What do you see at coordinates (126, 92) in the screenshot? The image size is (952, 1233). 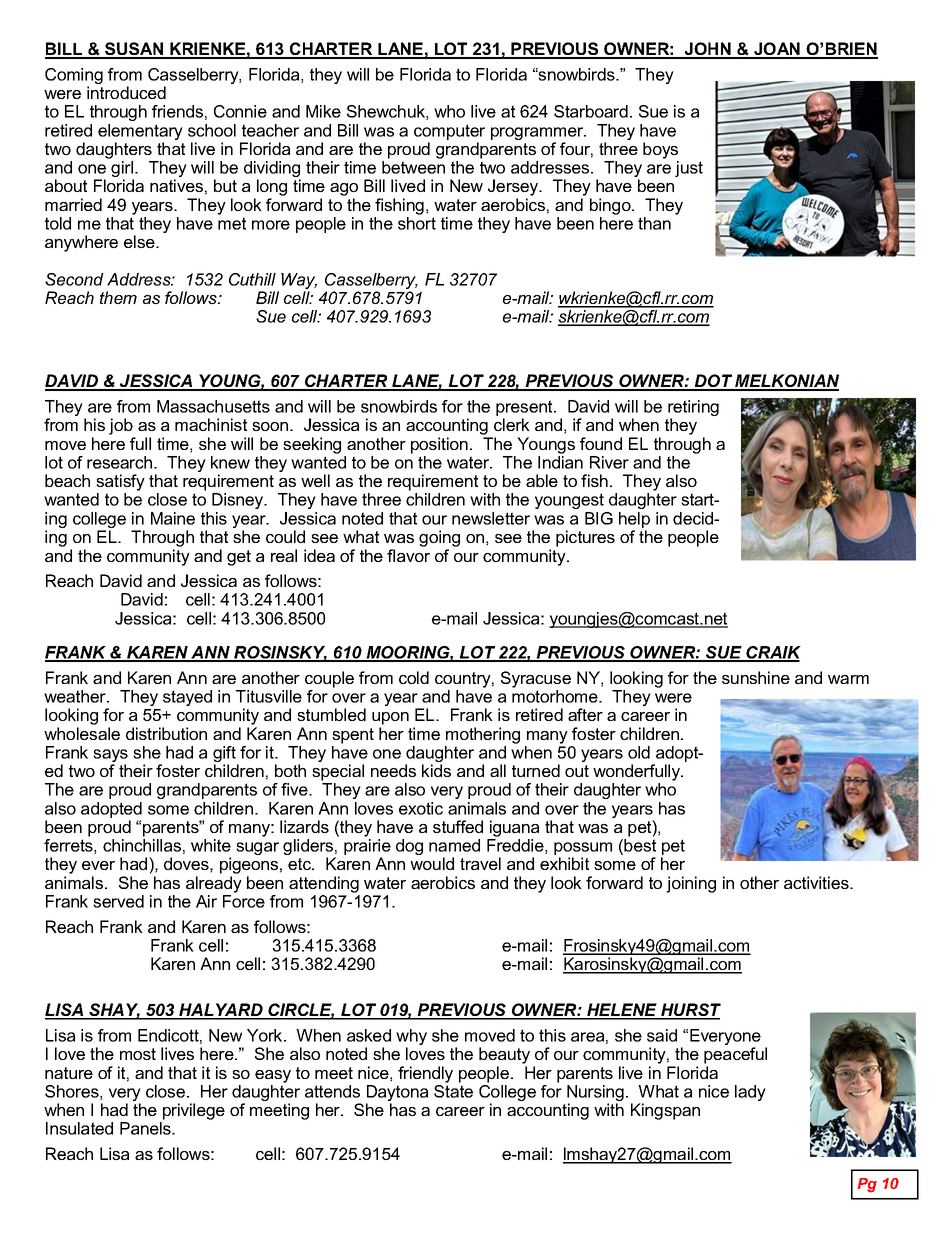 I see `introduced` at bounding box center [126, 92].
